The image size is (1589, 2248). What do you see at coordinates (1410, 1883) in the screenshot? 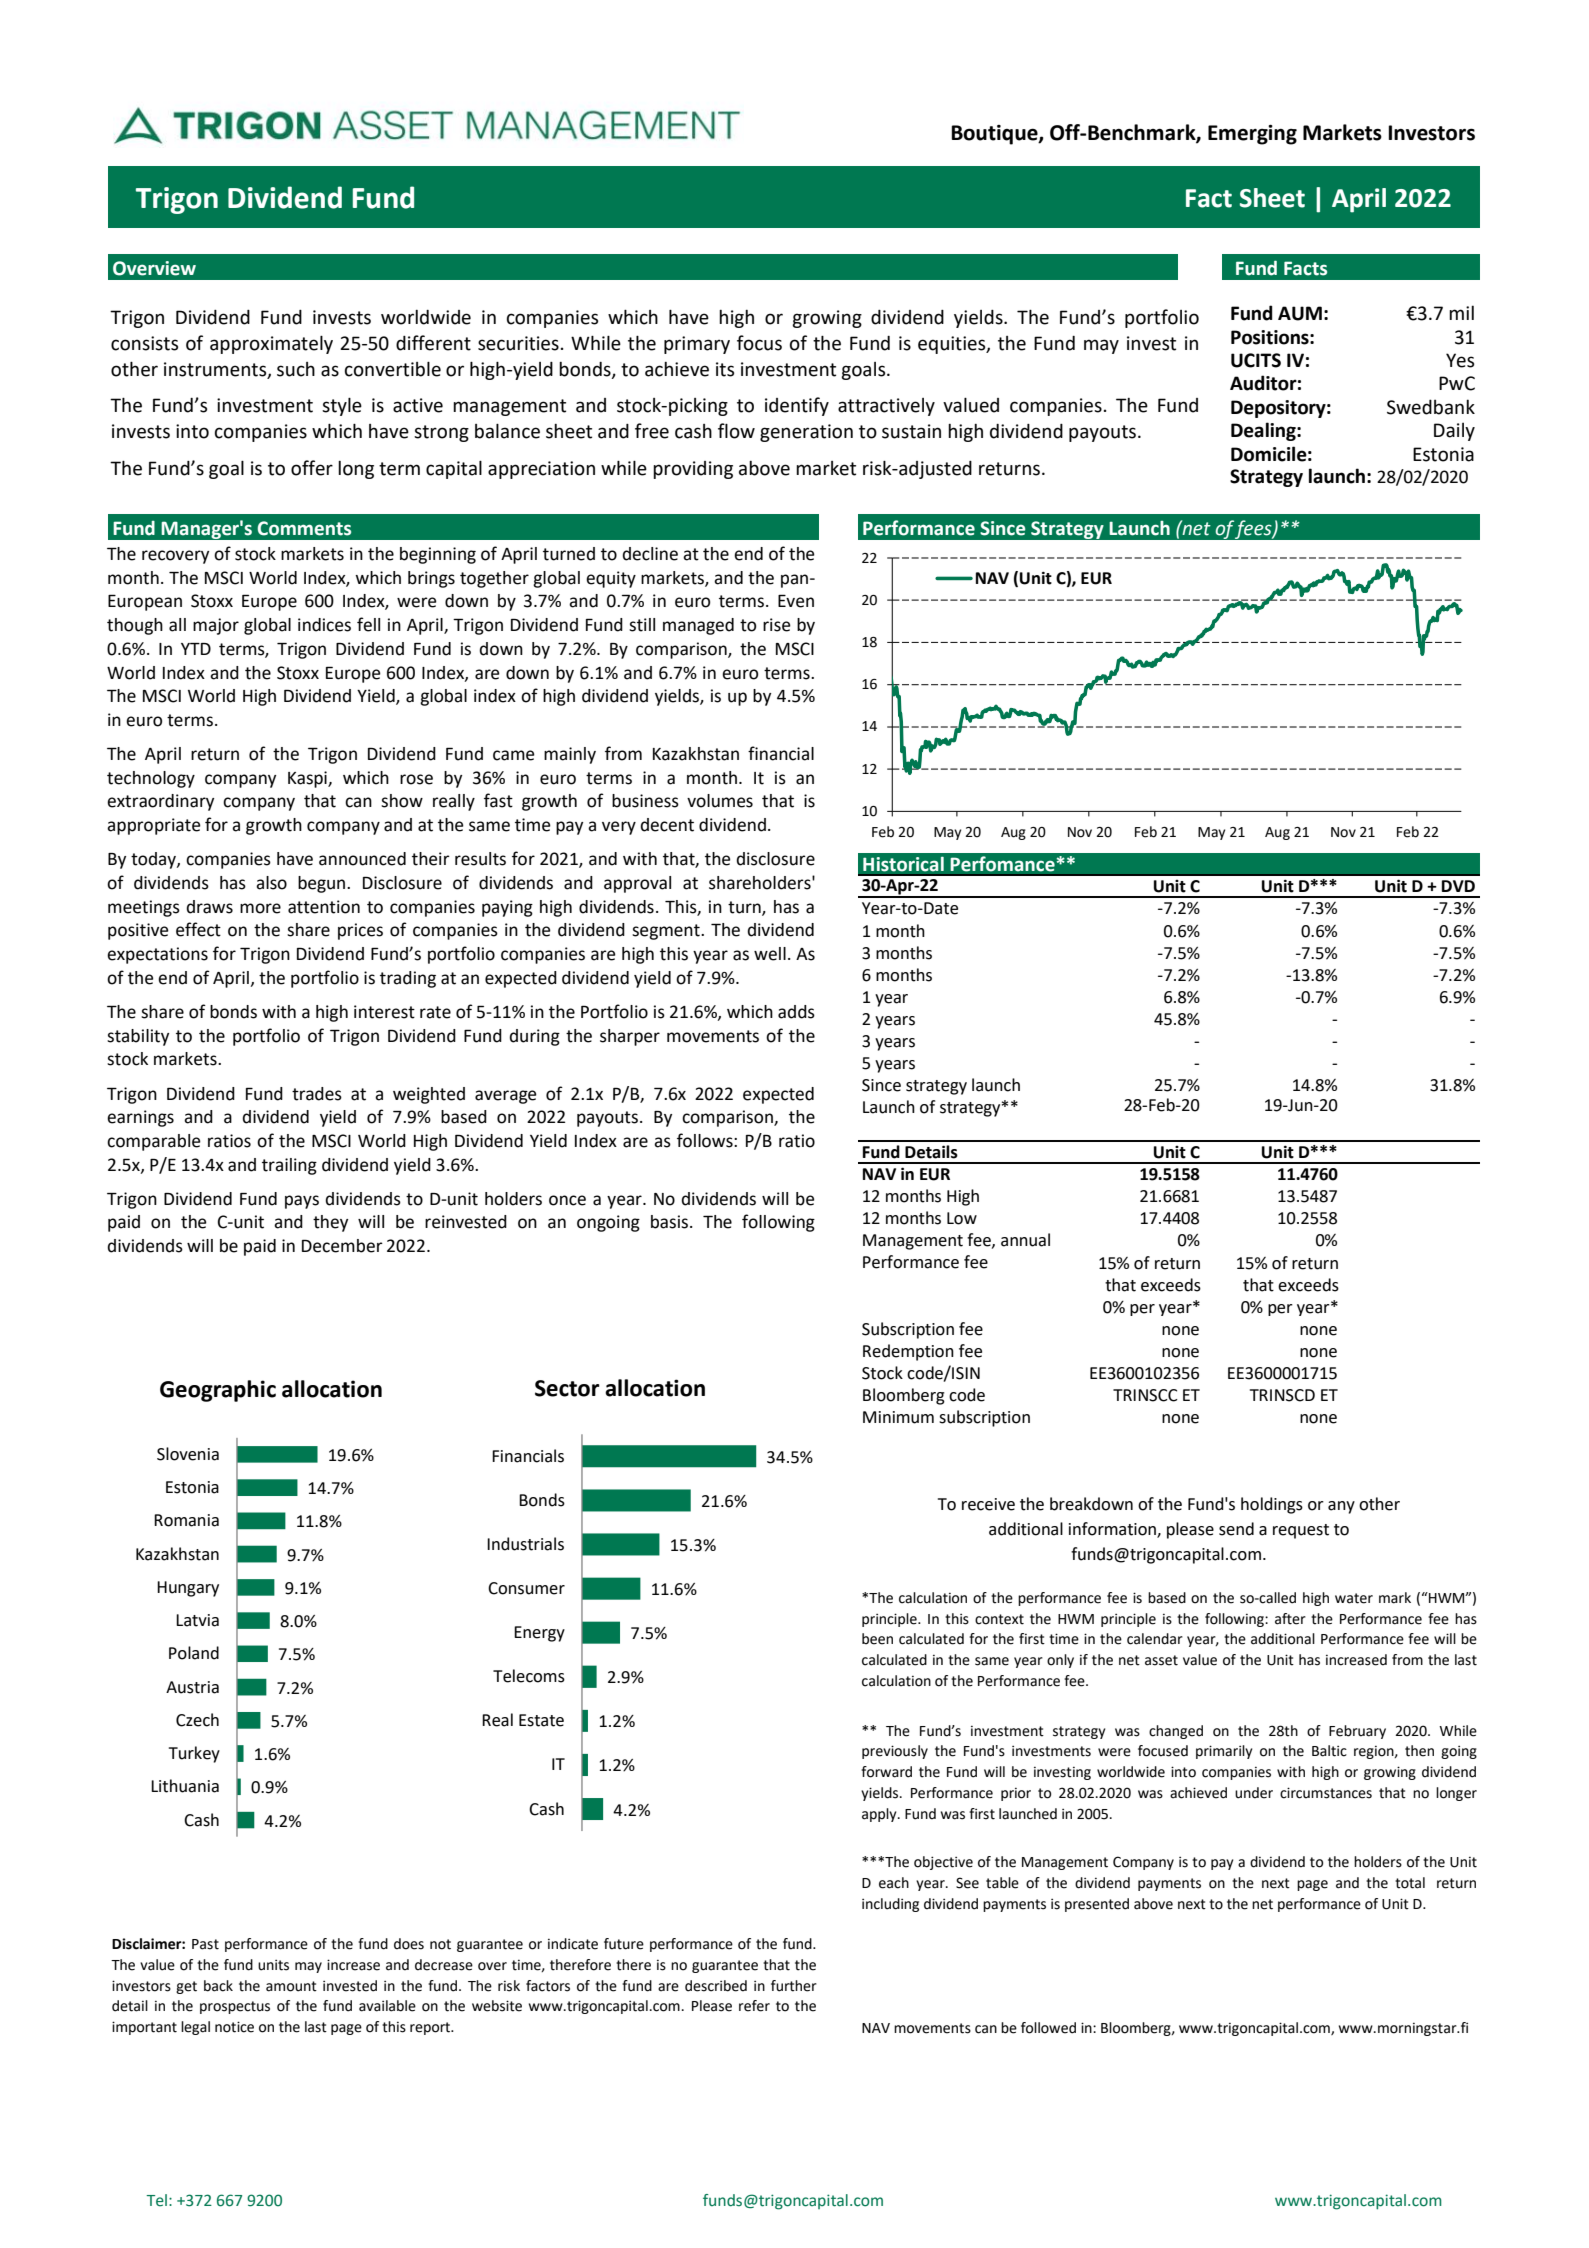
I see `total` at bounding box center [1410, 1883].
